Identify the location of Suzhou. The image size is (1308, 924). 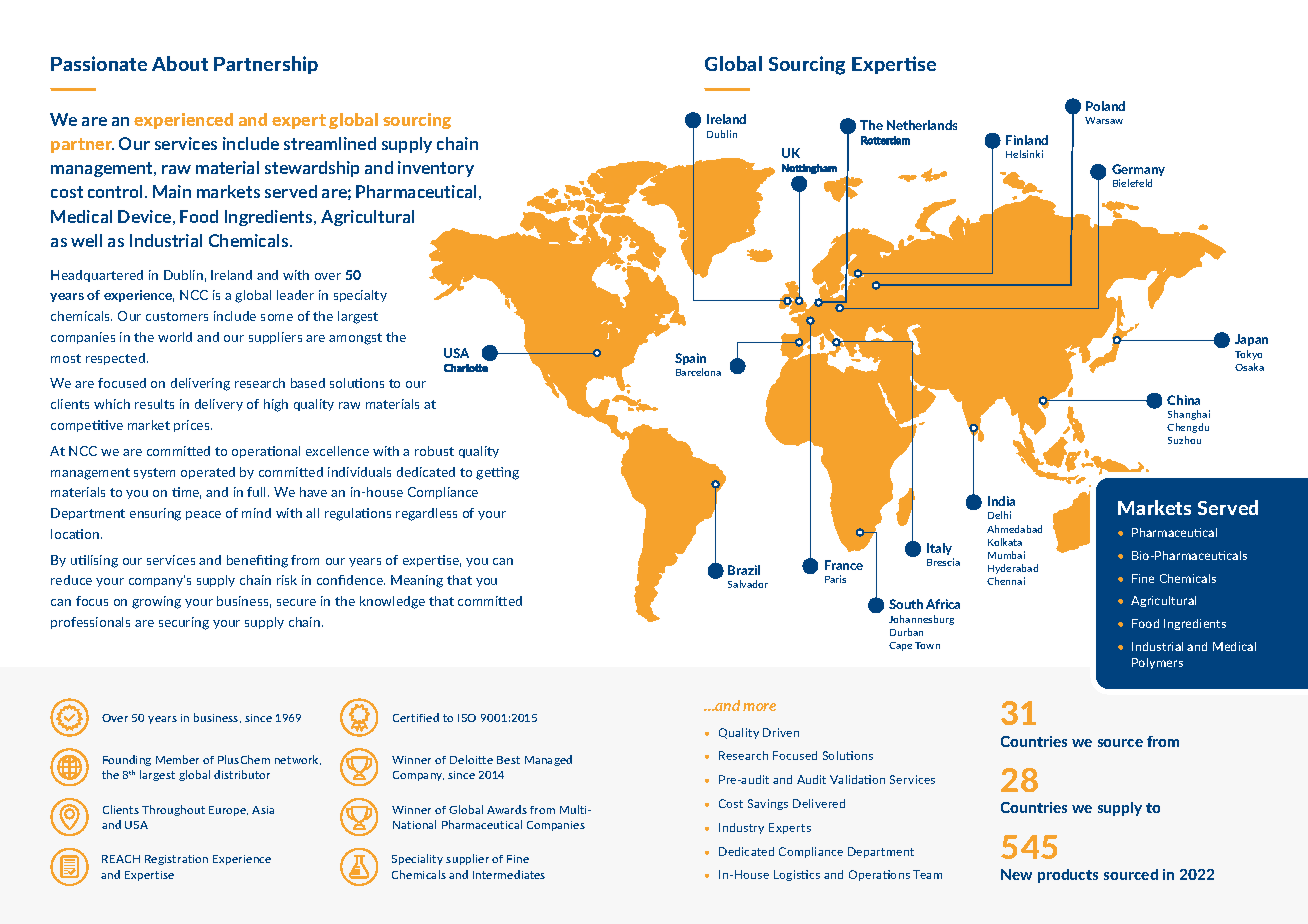
(1184, 440).
